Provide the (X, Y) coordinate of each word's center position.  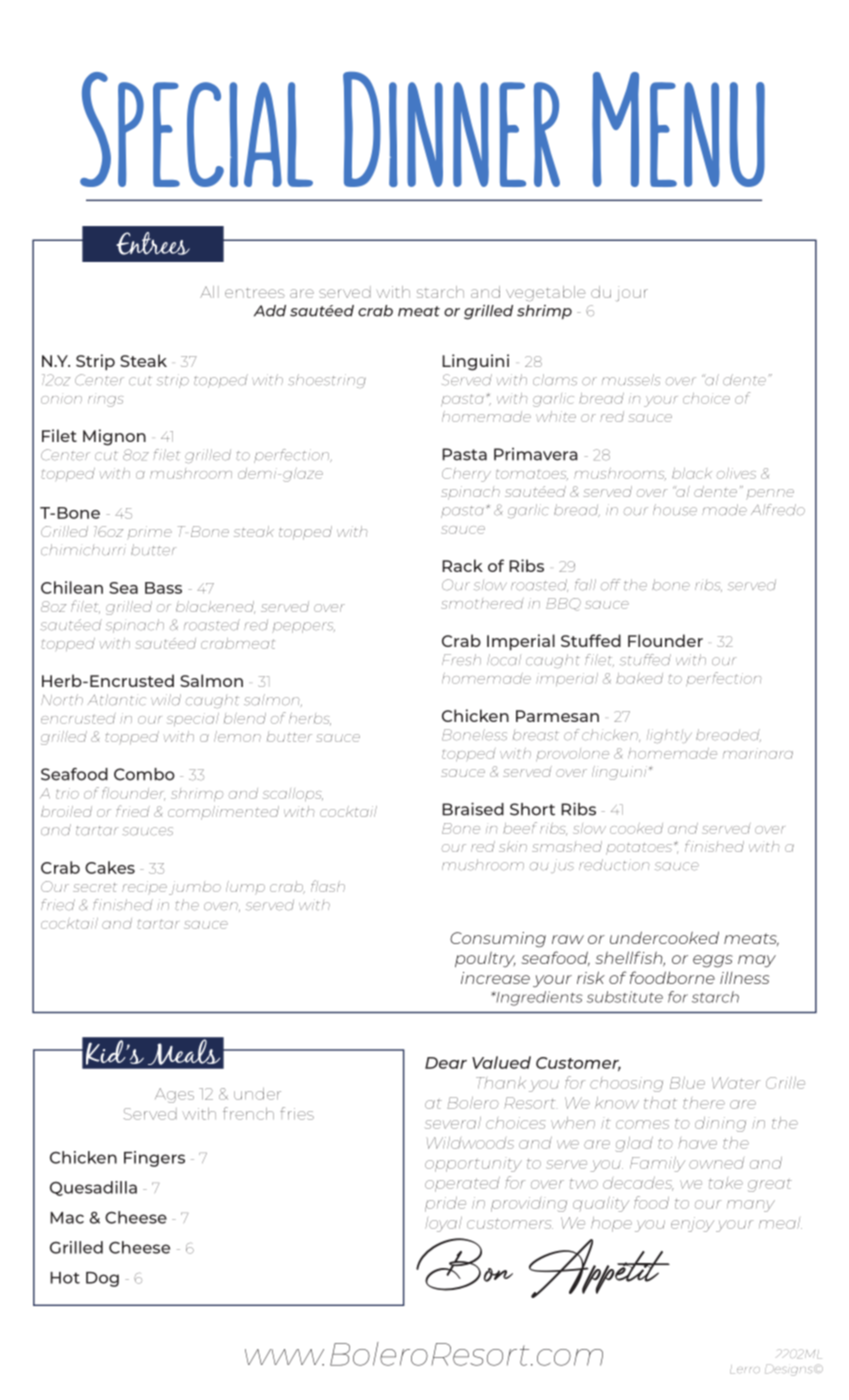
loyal (443, 1224)
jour (633, 293)
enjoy (692, 1224)
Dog (102, 1279)
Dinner (451, 129)
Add (270, 311)
